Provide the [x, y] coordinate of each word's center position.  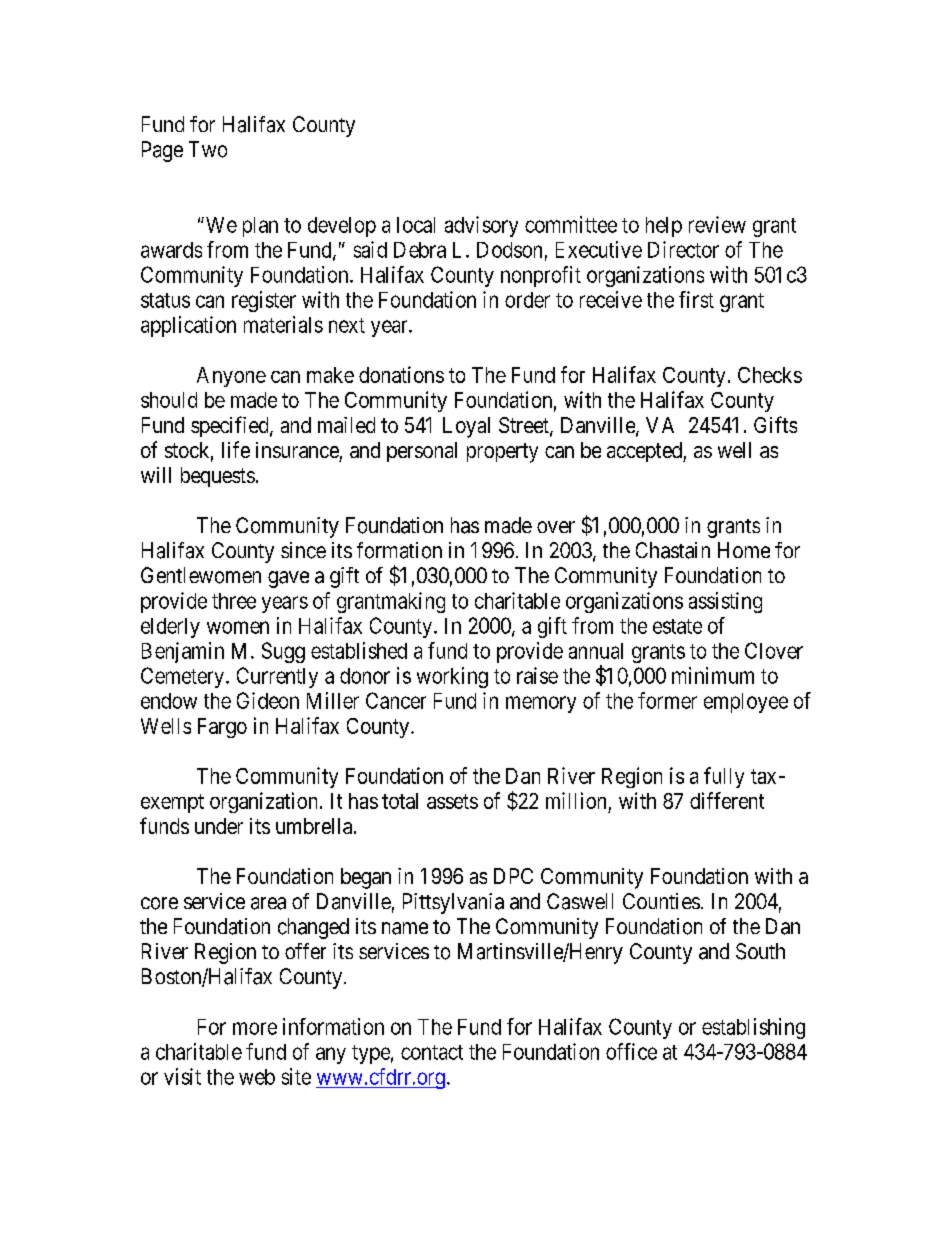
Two [208, 149]
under [219, 826]
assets [452, 801]
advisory [481, 226]
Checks [770, 375]
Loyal [466, 427]
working [452, 677]
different [727, 800]
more [255, 1028]
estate [677, 626]
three [234, 601]
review [717, 224]
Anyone [231, 377]
